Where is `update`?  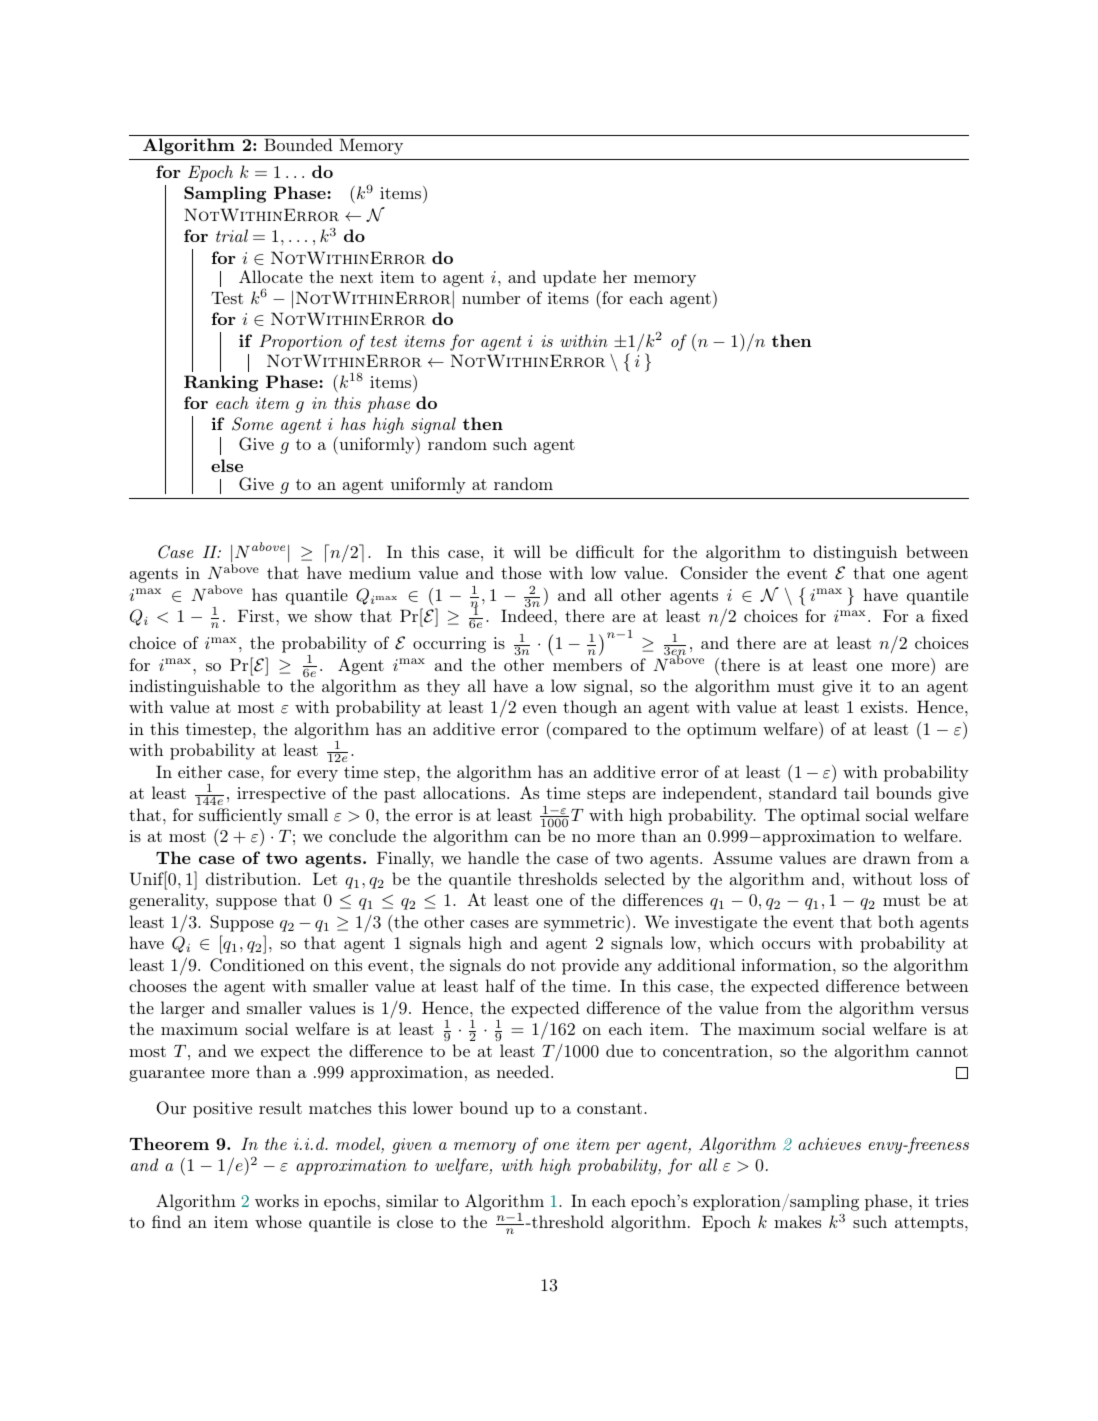
update is located at coordinates (569, 278).
